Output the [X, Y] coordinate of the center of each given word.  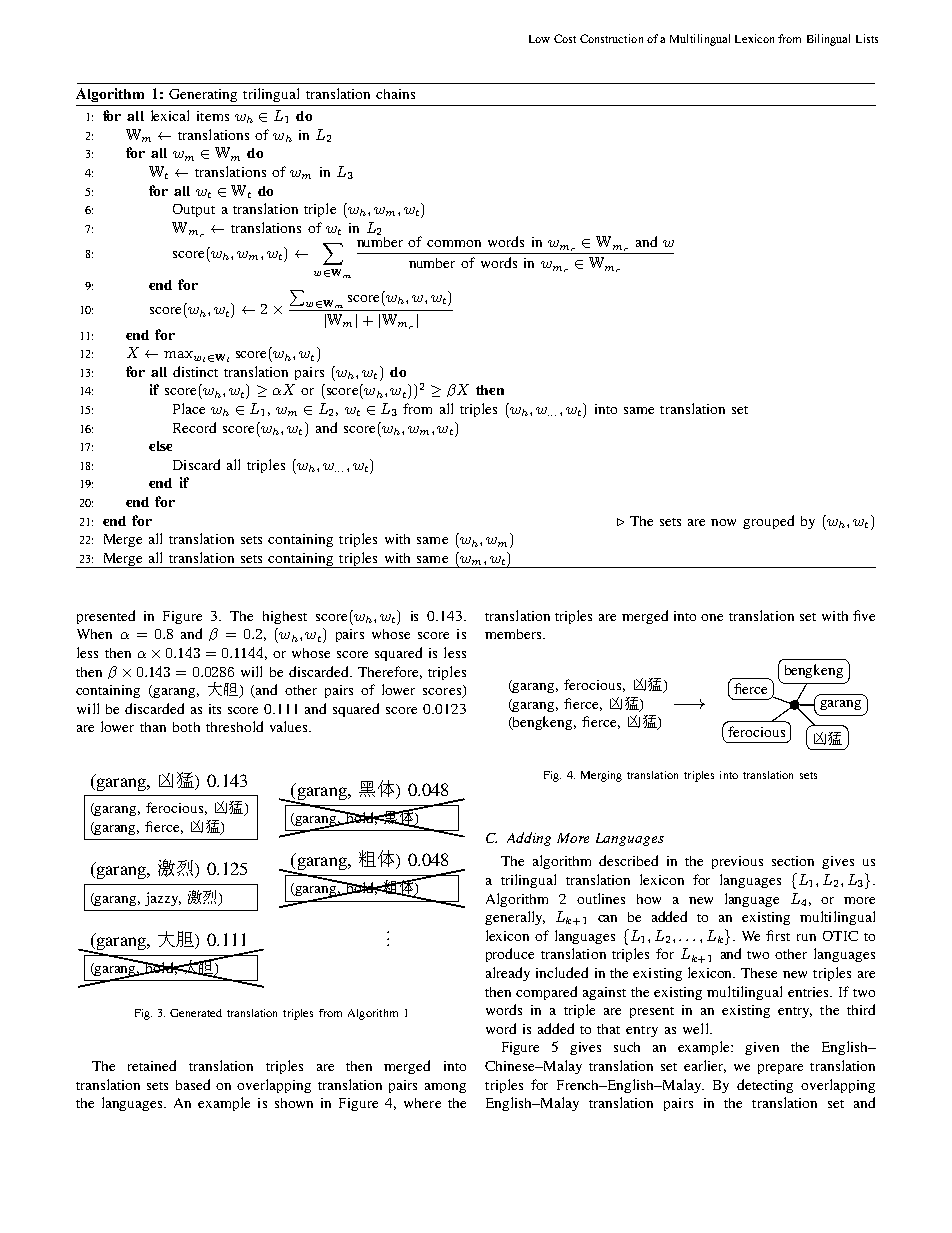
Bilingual [828, 40]
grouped [768, 522]
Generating [203, 95]
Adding [529, 839]
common [454, 243]
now [723, 522]
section [793, 861]
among [445, 1088]
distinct [195, 371]
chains [395, 94]
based [193, 1084]
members [514, 634]
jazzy [163, 899]
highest [285, 617]
